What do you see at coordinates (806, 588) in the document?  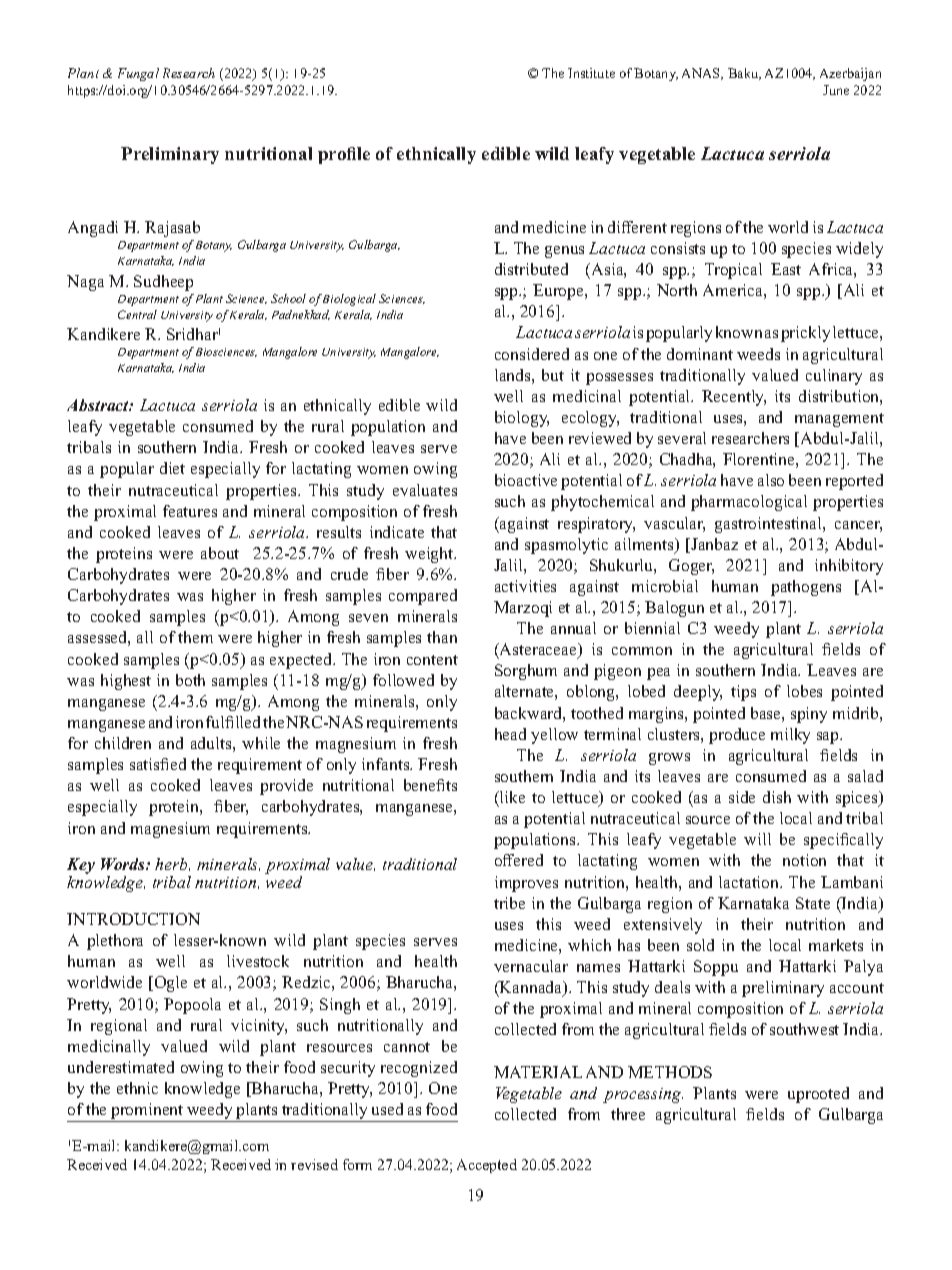 I see `pathogens` at bounding box center [806, 588].
